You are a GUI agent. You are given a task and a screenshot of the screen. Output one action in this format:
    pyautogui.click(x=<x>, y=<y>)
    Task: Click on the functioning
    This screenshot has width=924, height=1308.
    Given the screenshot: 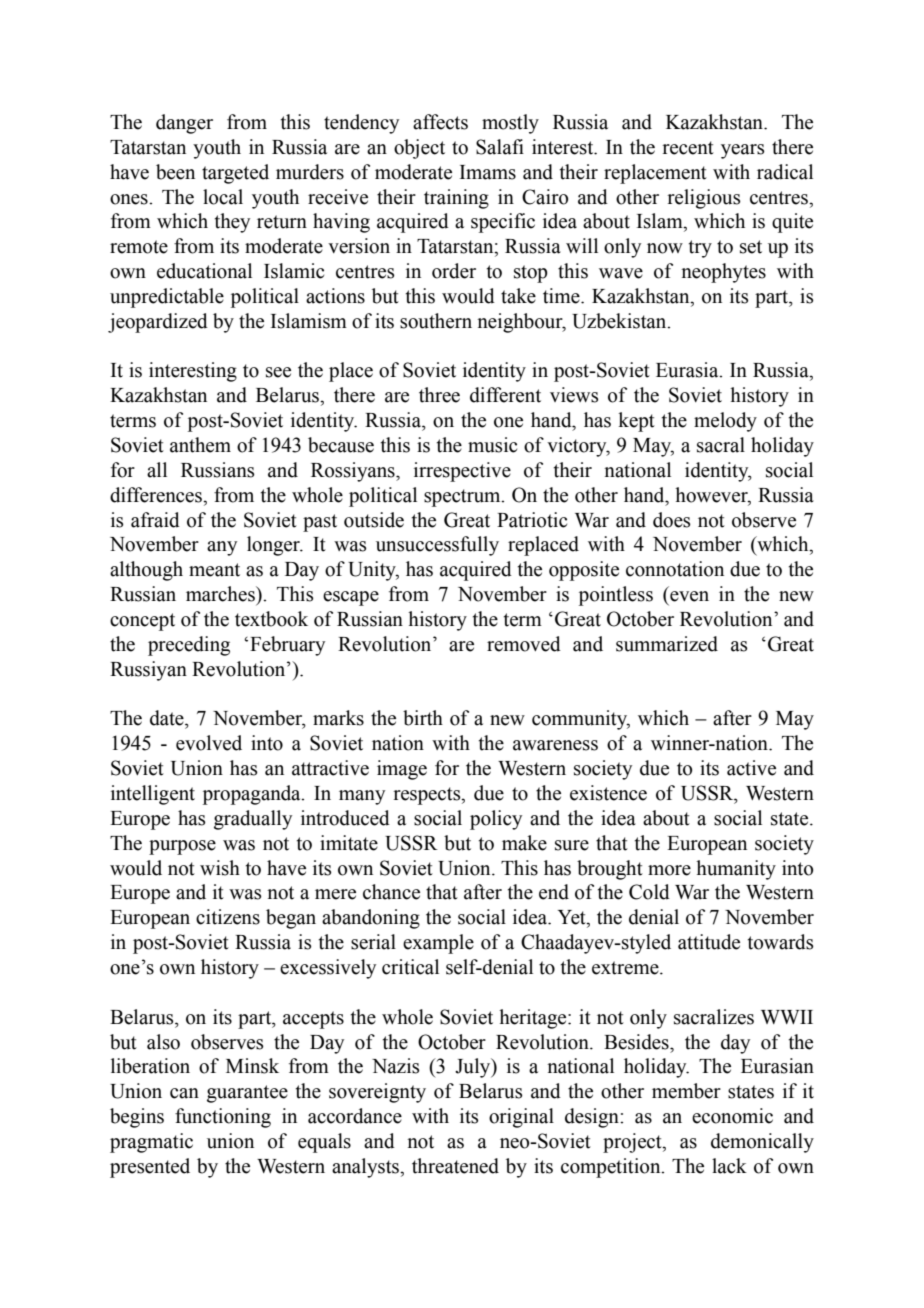 What is the action you would take?
    pyautogui.click(x=223, y=1118)
